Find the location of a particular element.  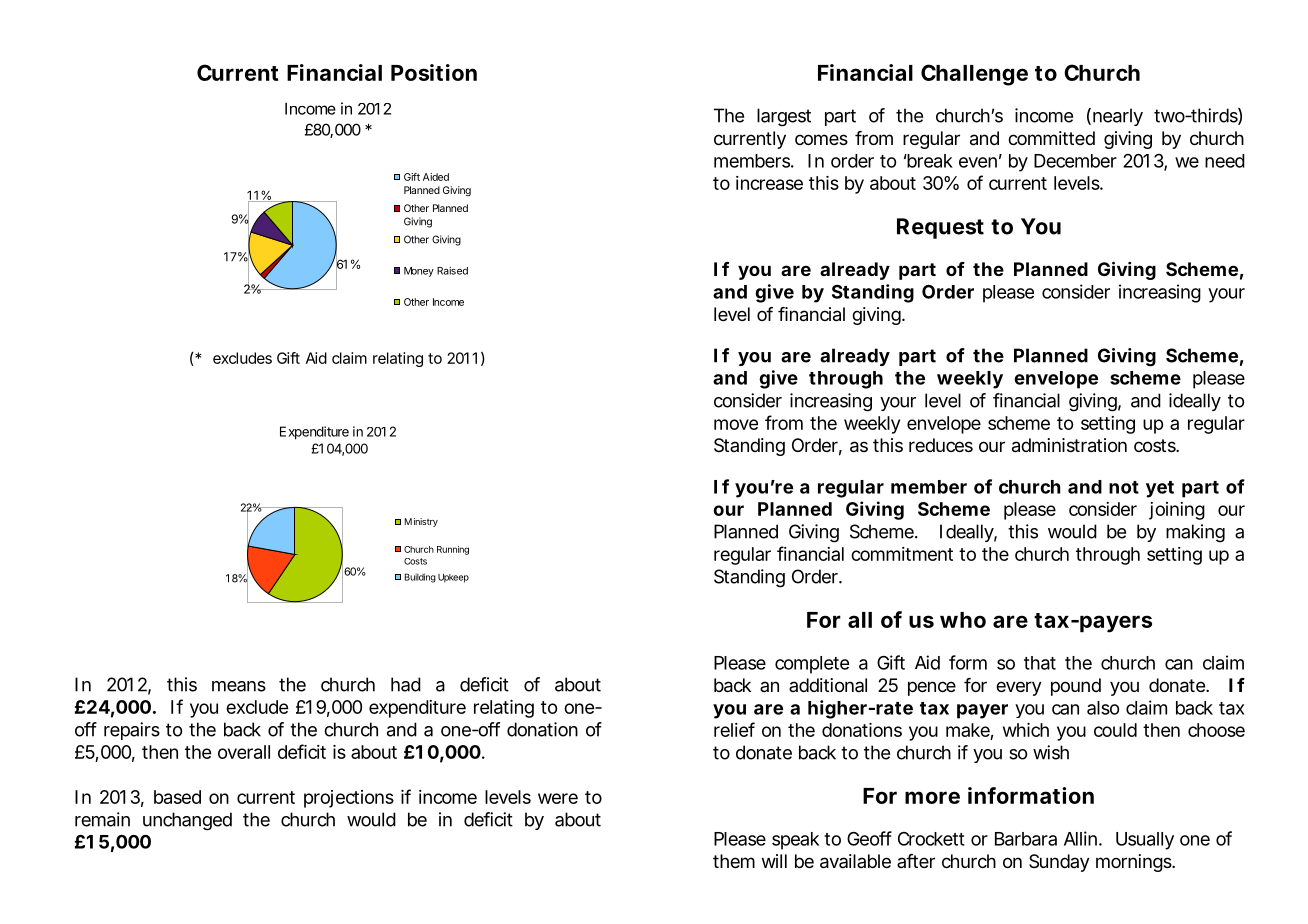

committed is located at coordinates (1051, 138).
